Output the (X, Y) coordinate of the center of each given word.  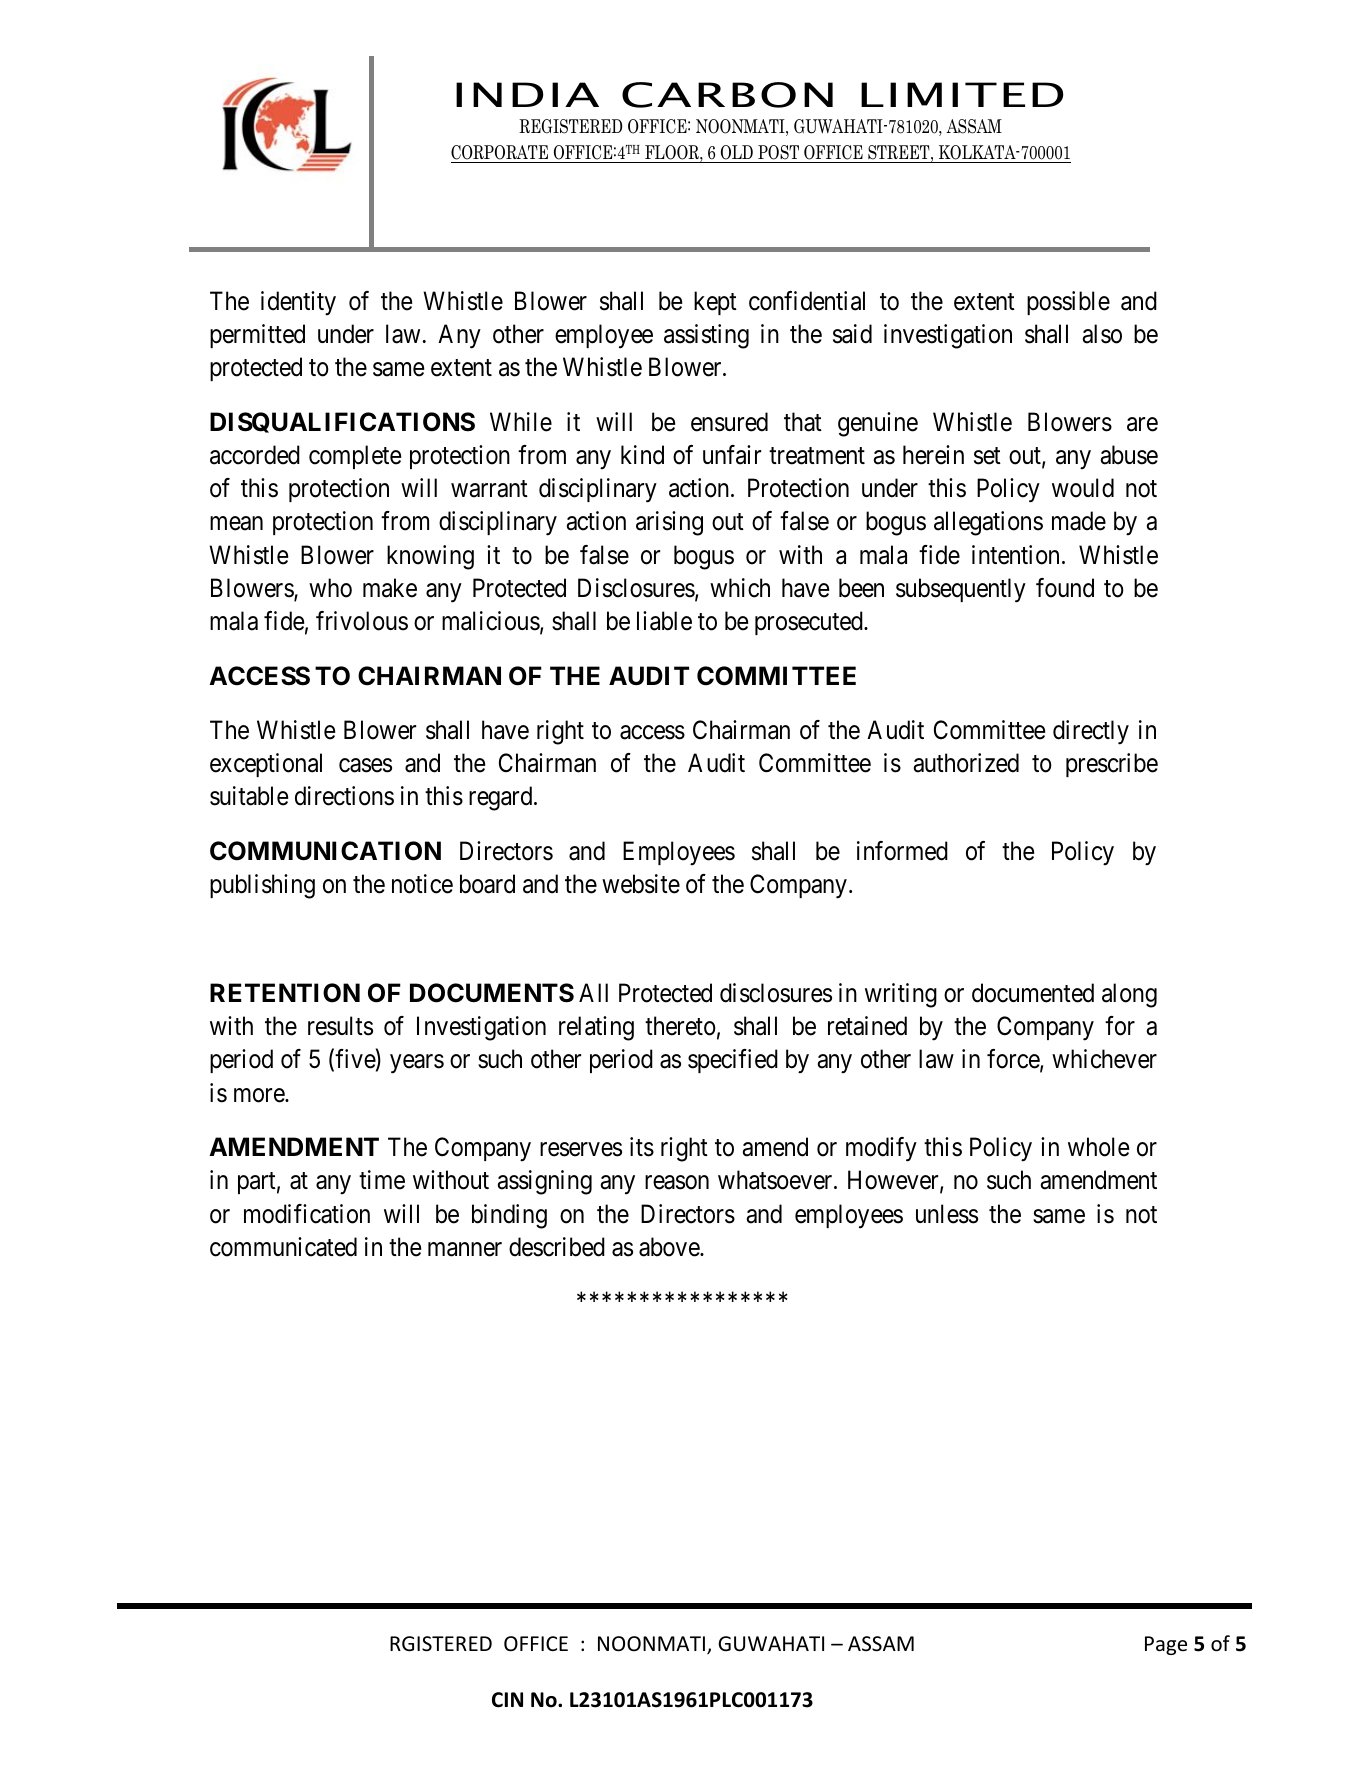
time (382, 1180)
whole (1098, 1147)
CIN (507, 1700)
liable (664, 621)
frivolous (362, 621)
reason (677, 1183)
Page (1166, 1645)
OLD (736, 154)
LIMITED (962, 94)
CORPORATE (501, 154)
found (1065, 588)
